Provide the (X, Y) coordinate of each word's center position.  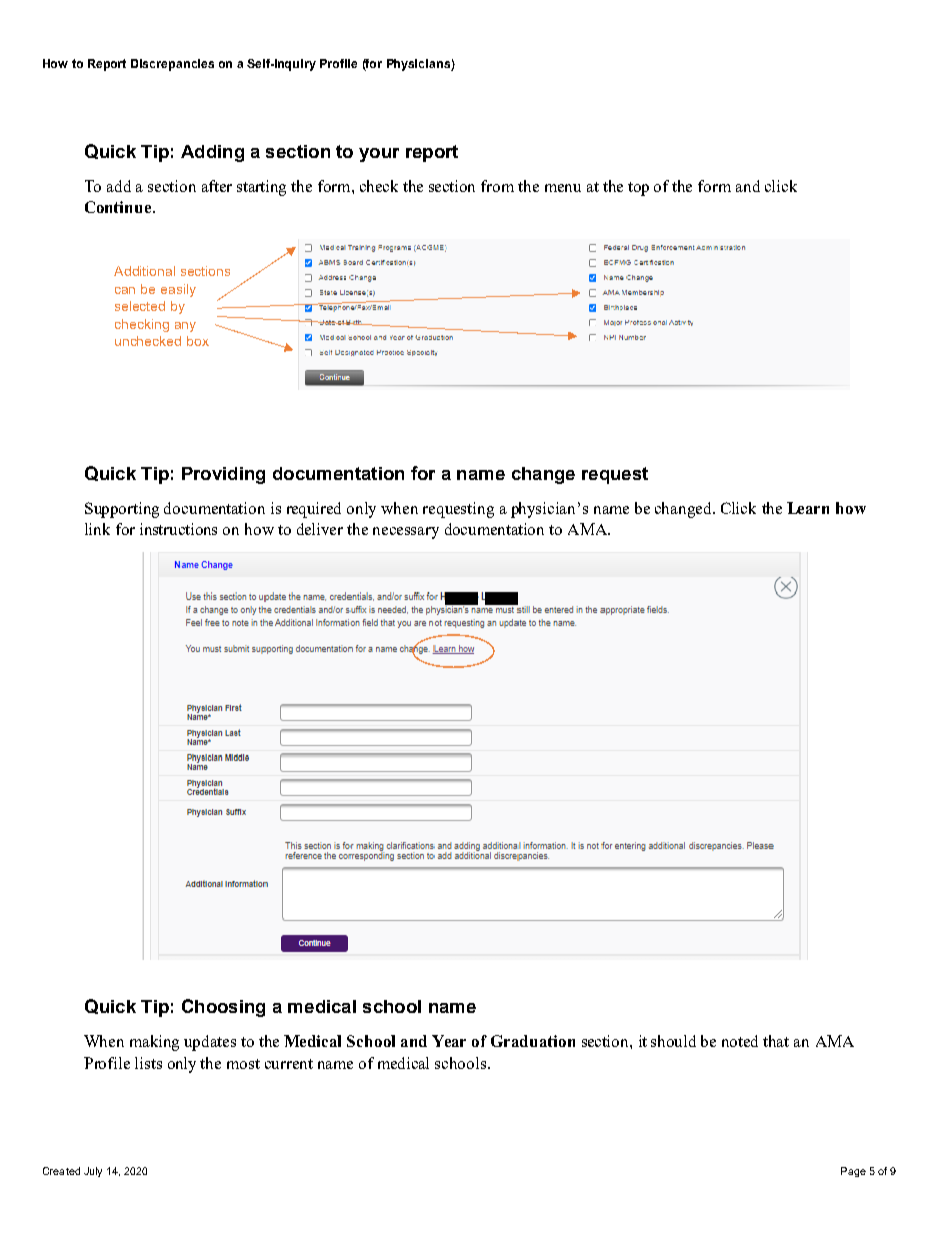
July (93, 1172)
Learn (808, 508)
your (379, 155)
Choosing (223, 1008)
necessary (406, 533)
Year (449, 1041)
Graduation (533, 1041)
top (638, 189)
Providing (223, 475)
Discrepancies (172, 65)
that (776, 1041)
